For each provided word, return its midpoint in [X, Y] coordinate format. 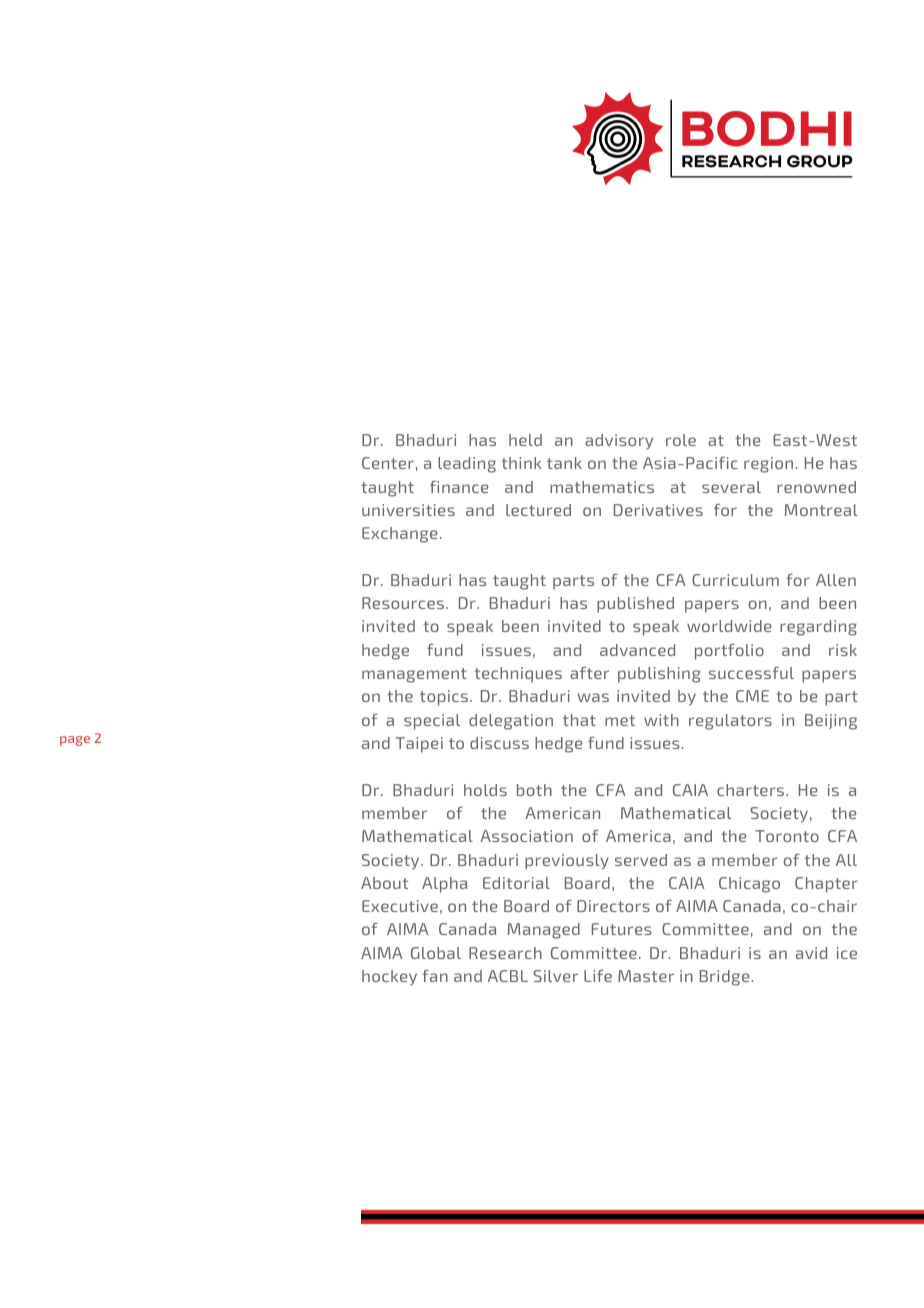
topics [444, 698]
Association [526, 836]
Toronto [787, 836]
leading [467, 465]
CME [752, 696]
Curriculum [735, 580]
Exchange [399, 535]
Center [388, 463]
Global [436, 953]
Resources [403, 603]
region [768, 465]
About [384, 883]
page [75, 741]
